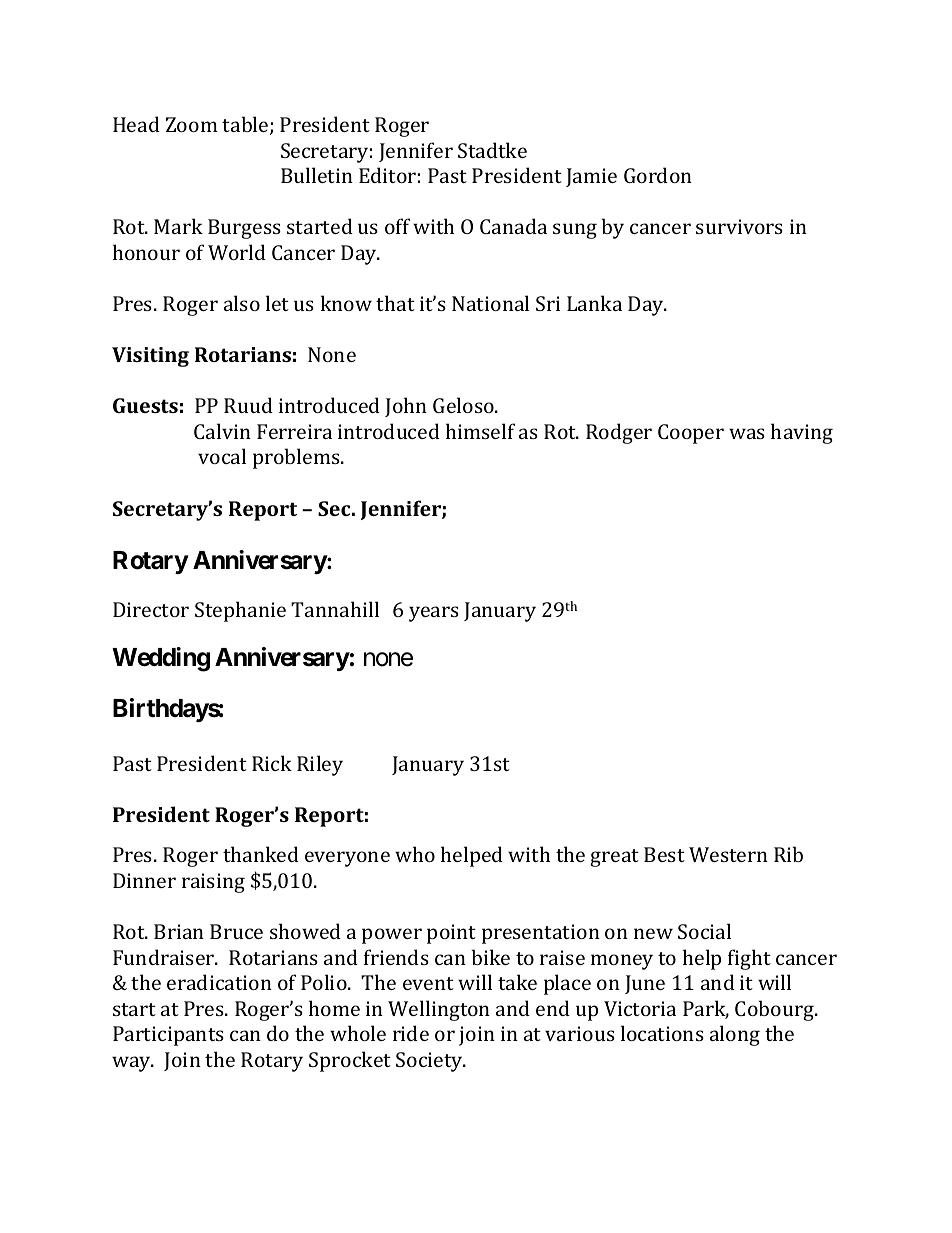 The image size is (952, 1233). What do you see at coordinates (222, 456) in the document?
I see `vocal` at bounding box center [222, 456].
